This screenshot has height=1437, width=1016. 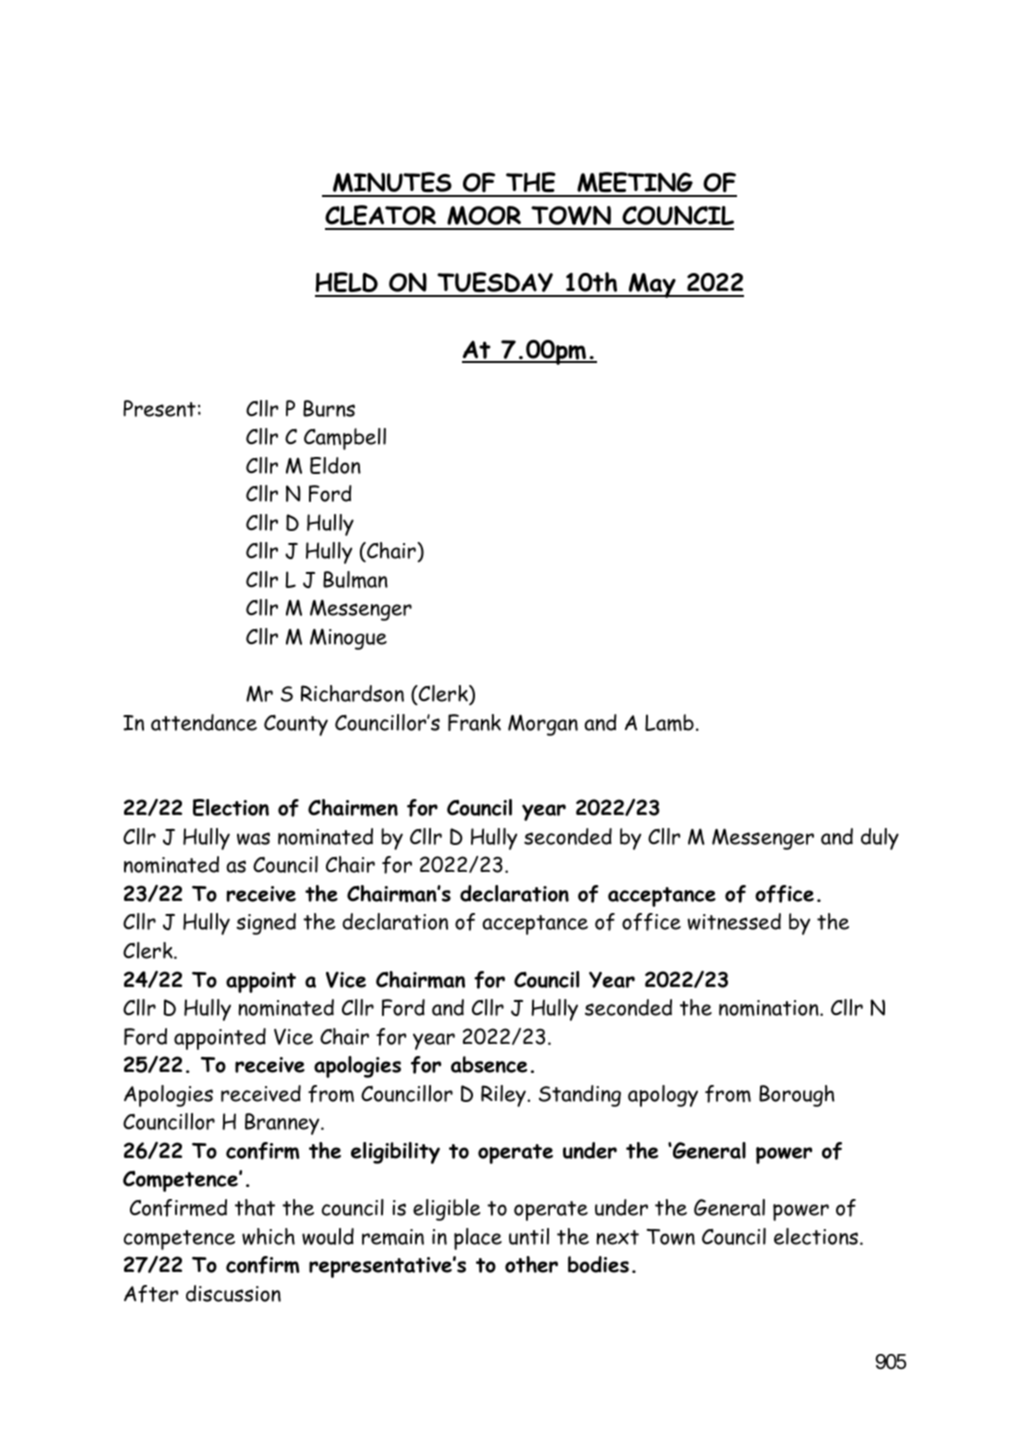 What do you see at coordinates (880, 839) in the screenshot?
I see `duly` at bounding box center [880, 839].
